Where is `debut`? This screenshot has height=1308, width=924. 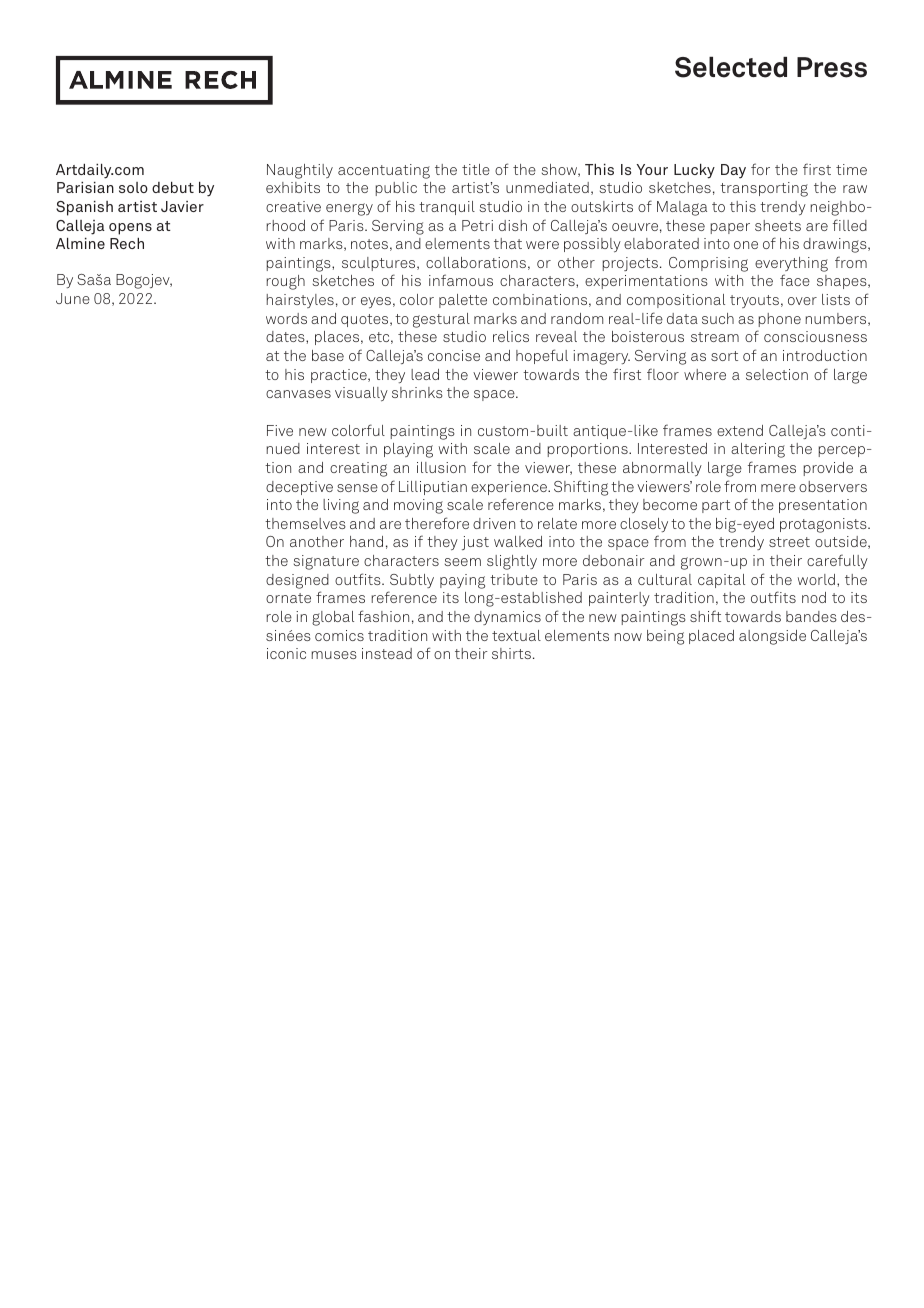 debut is located at coordinates (173, 187).
